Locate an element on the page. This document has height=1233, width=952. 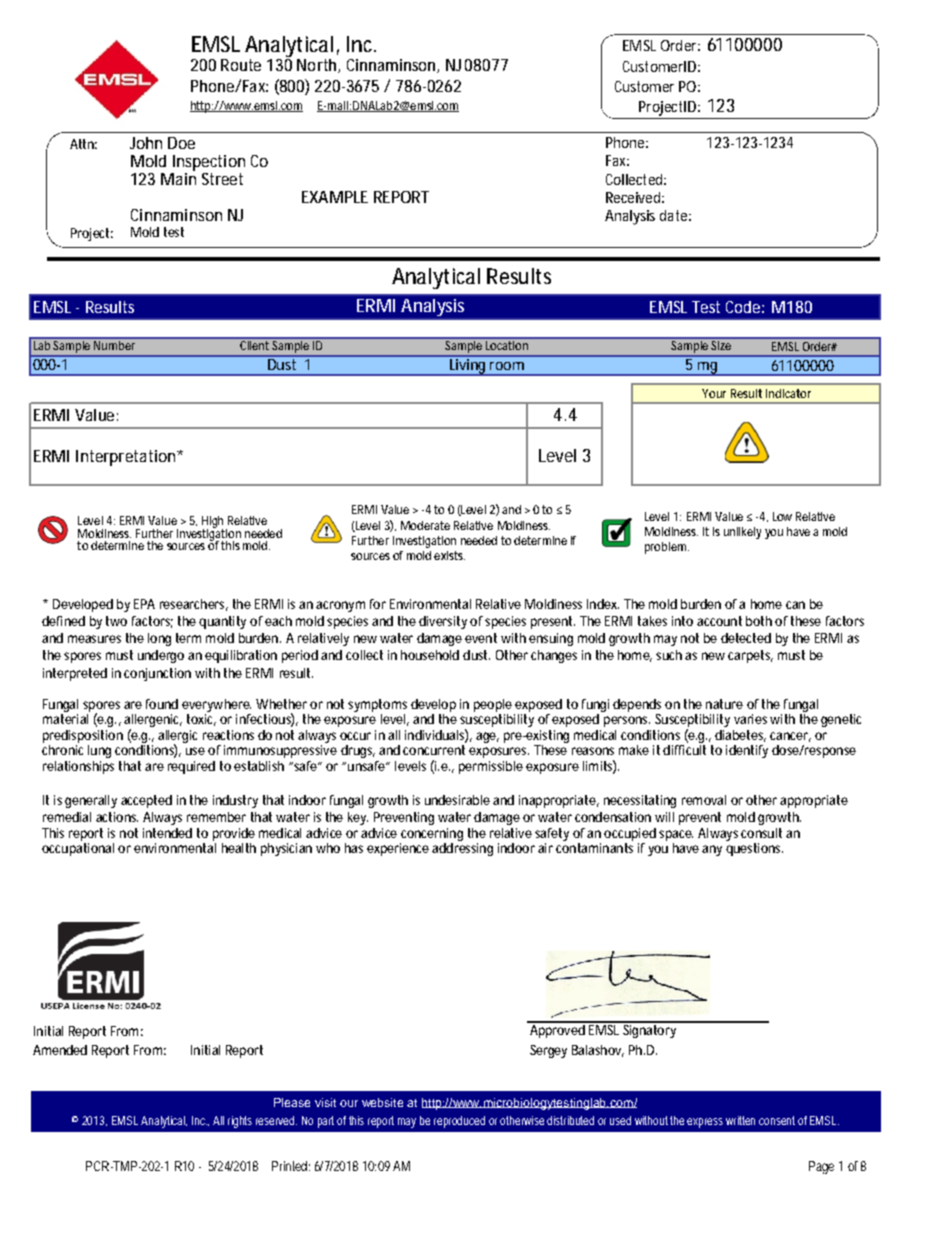
written is located at coordinates (740, 1120).
